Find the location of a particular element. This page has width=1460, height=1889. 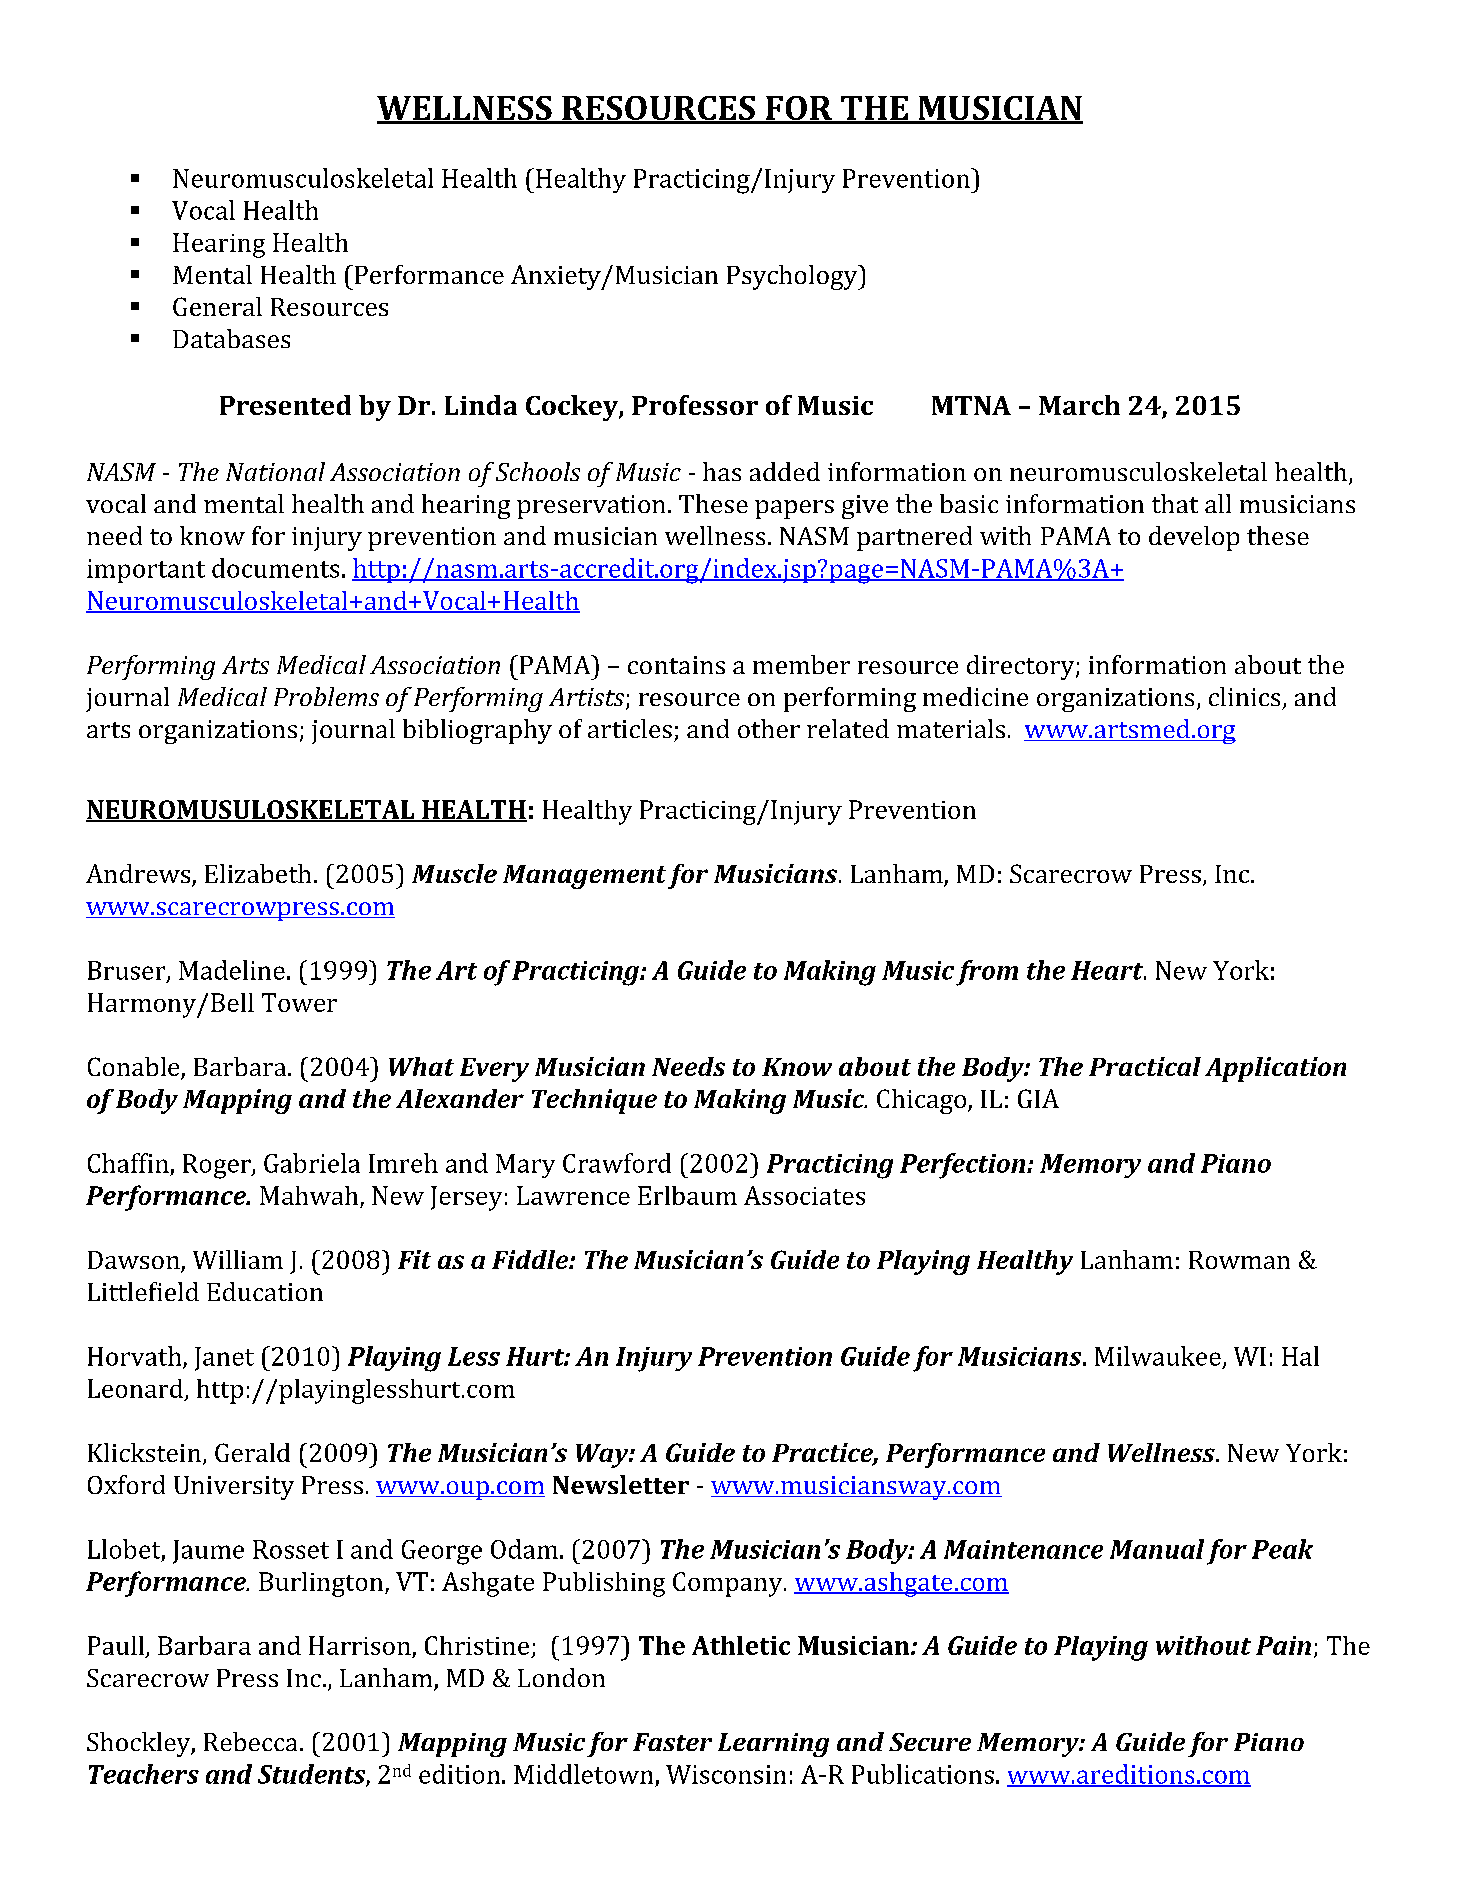

documents is located at coordinates (275, 568).
